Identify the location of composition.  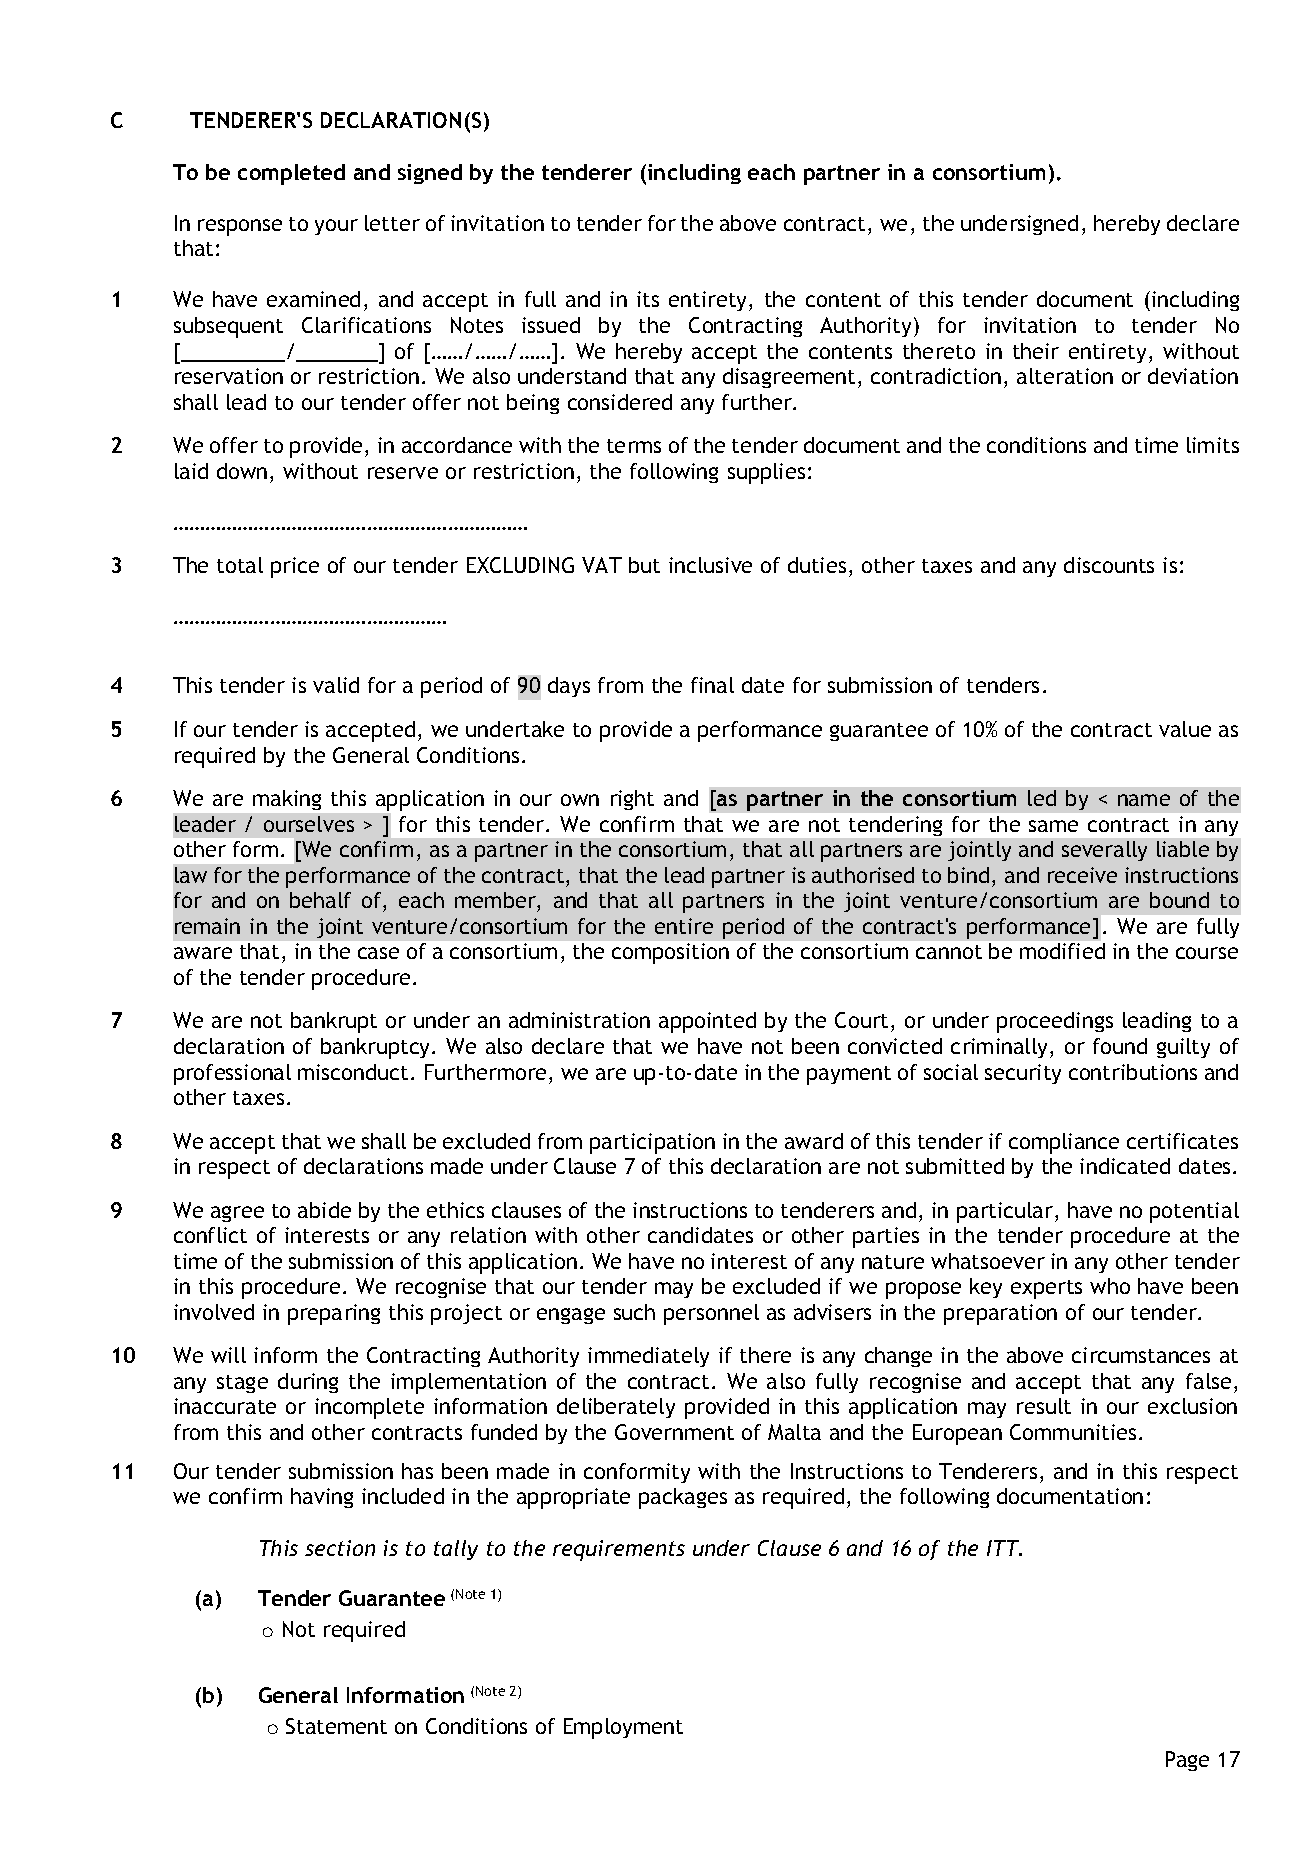
(670, 953).
